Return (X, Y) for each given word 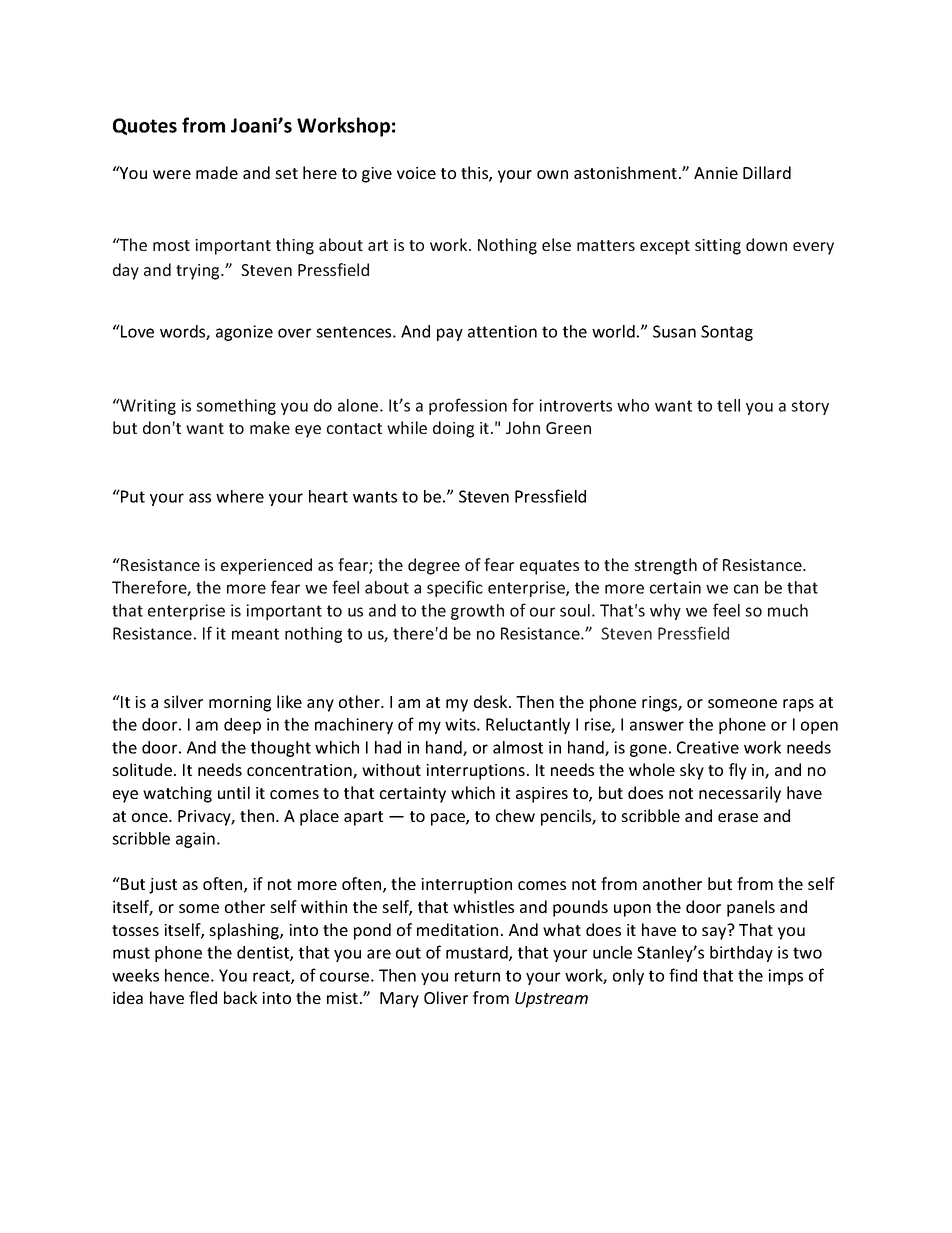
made (217, 172)
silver (183, 701)
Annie (716, 173)
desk (492, 701)
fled (203, 997)
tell (728, 405)
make (270, 427)
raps (798, 705)
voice (416, 173)
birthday (741, 954)
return (477, 976)
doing (453, 429)
